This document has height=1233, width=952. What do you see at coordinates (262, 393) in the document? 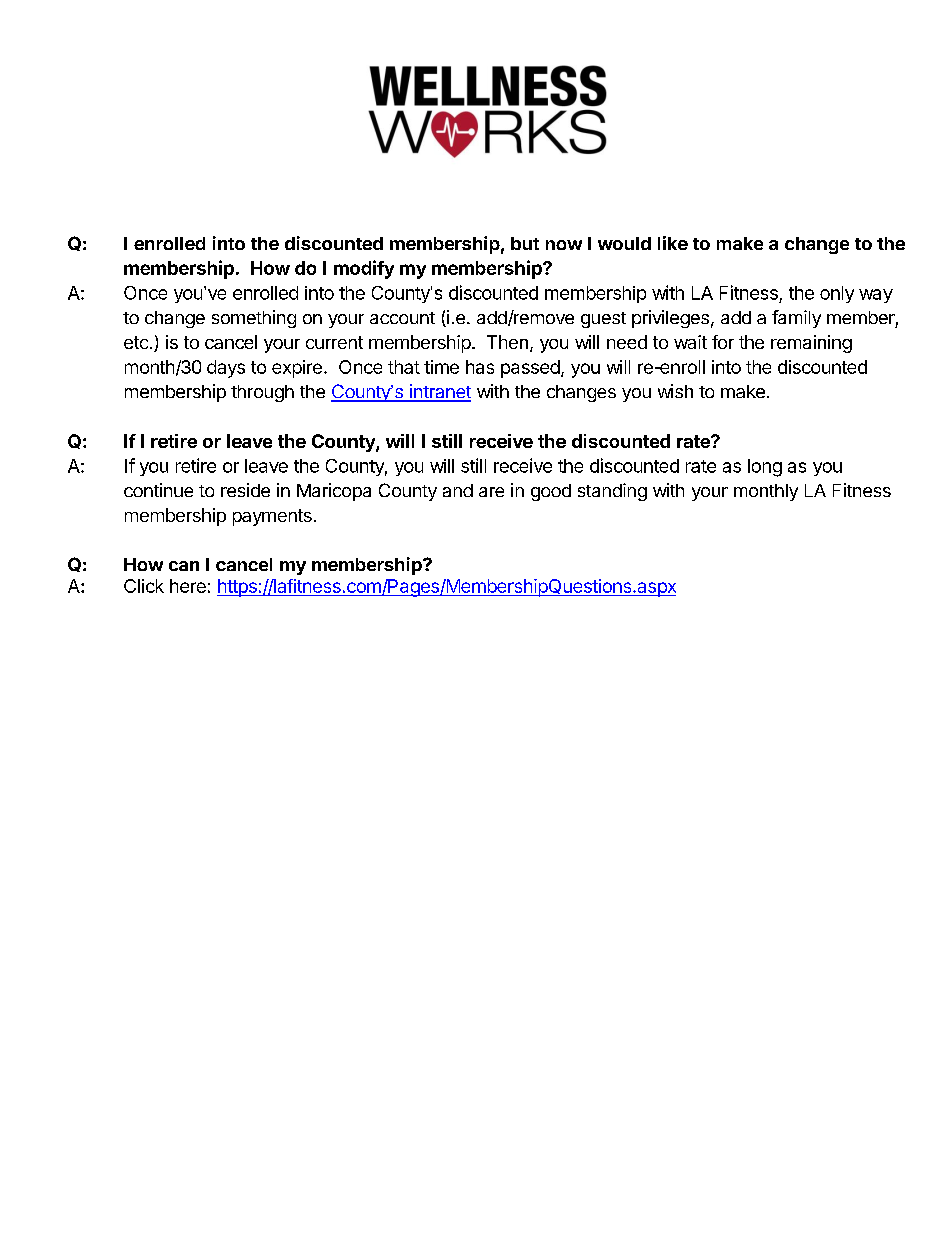
I see `through` at bounding box center [262, 393].
